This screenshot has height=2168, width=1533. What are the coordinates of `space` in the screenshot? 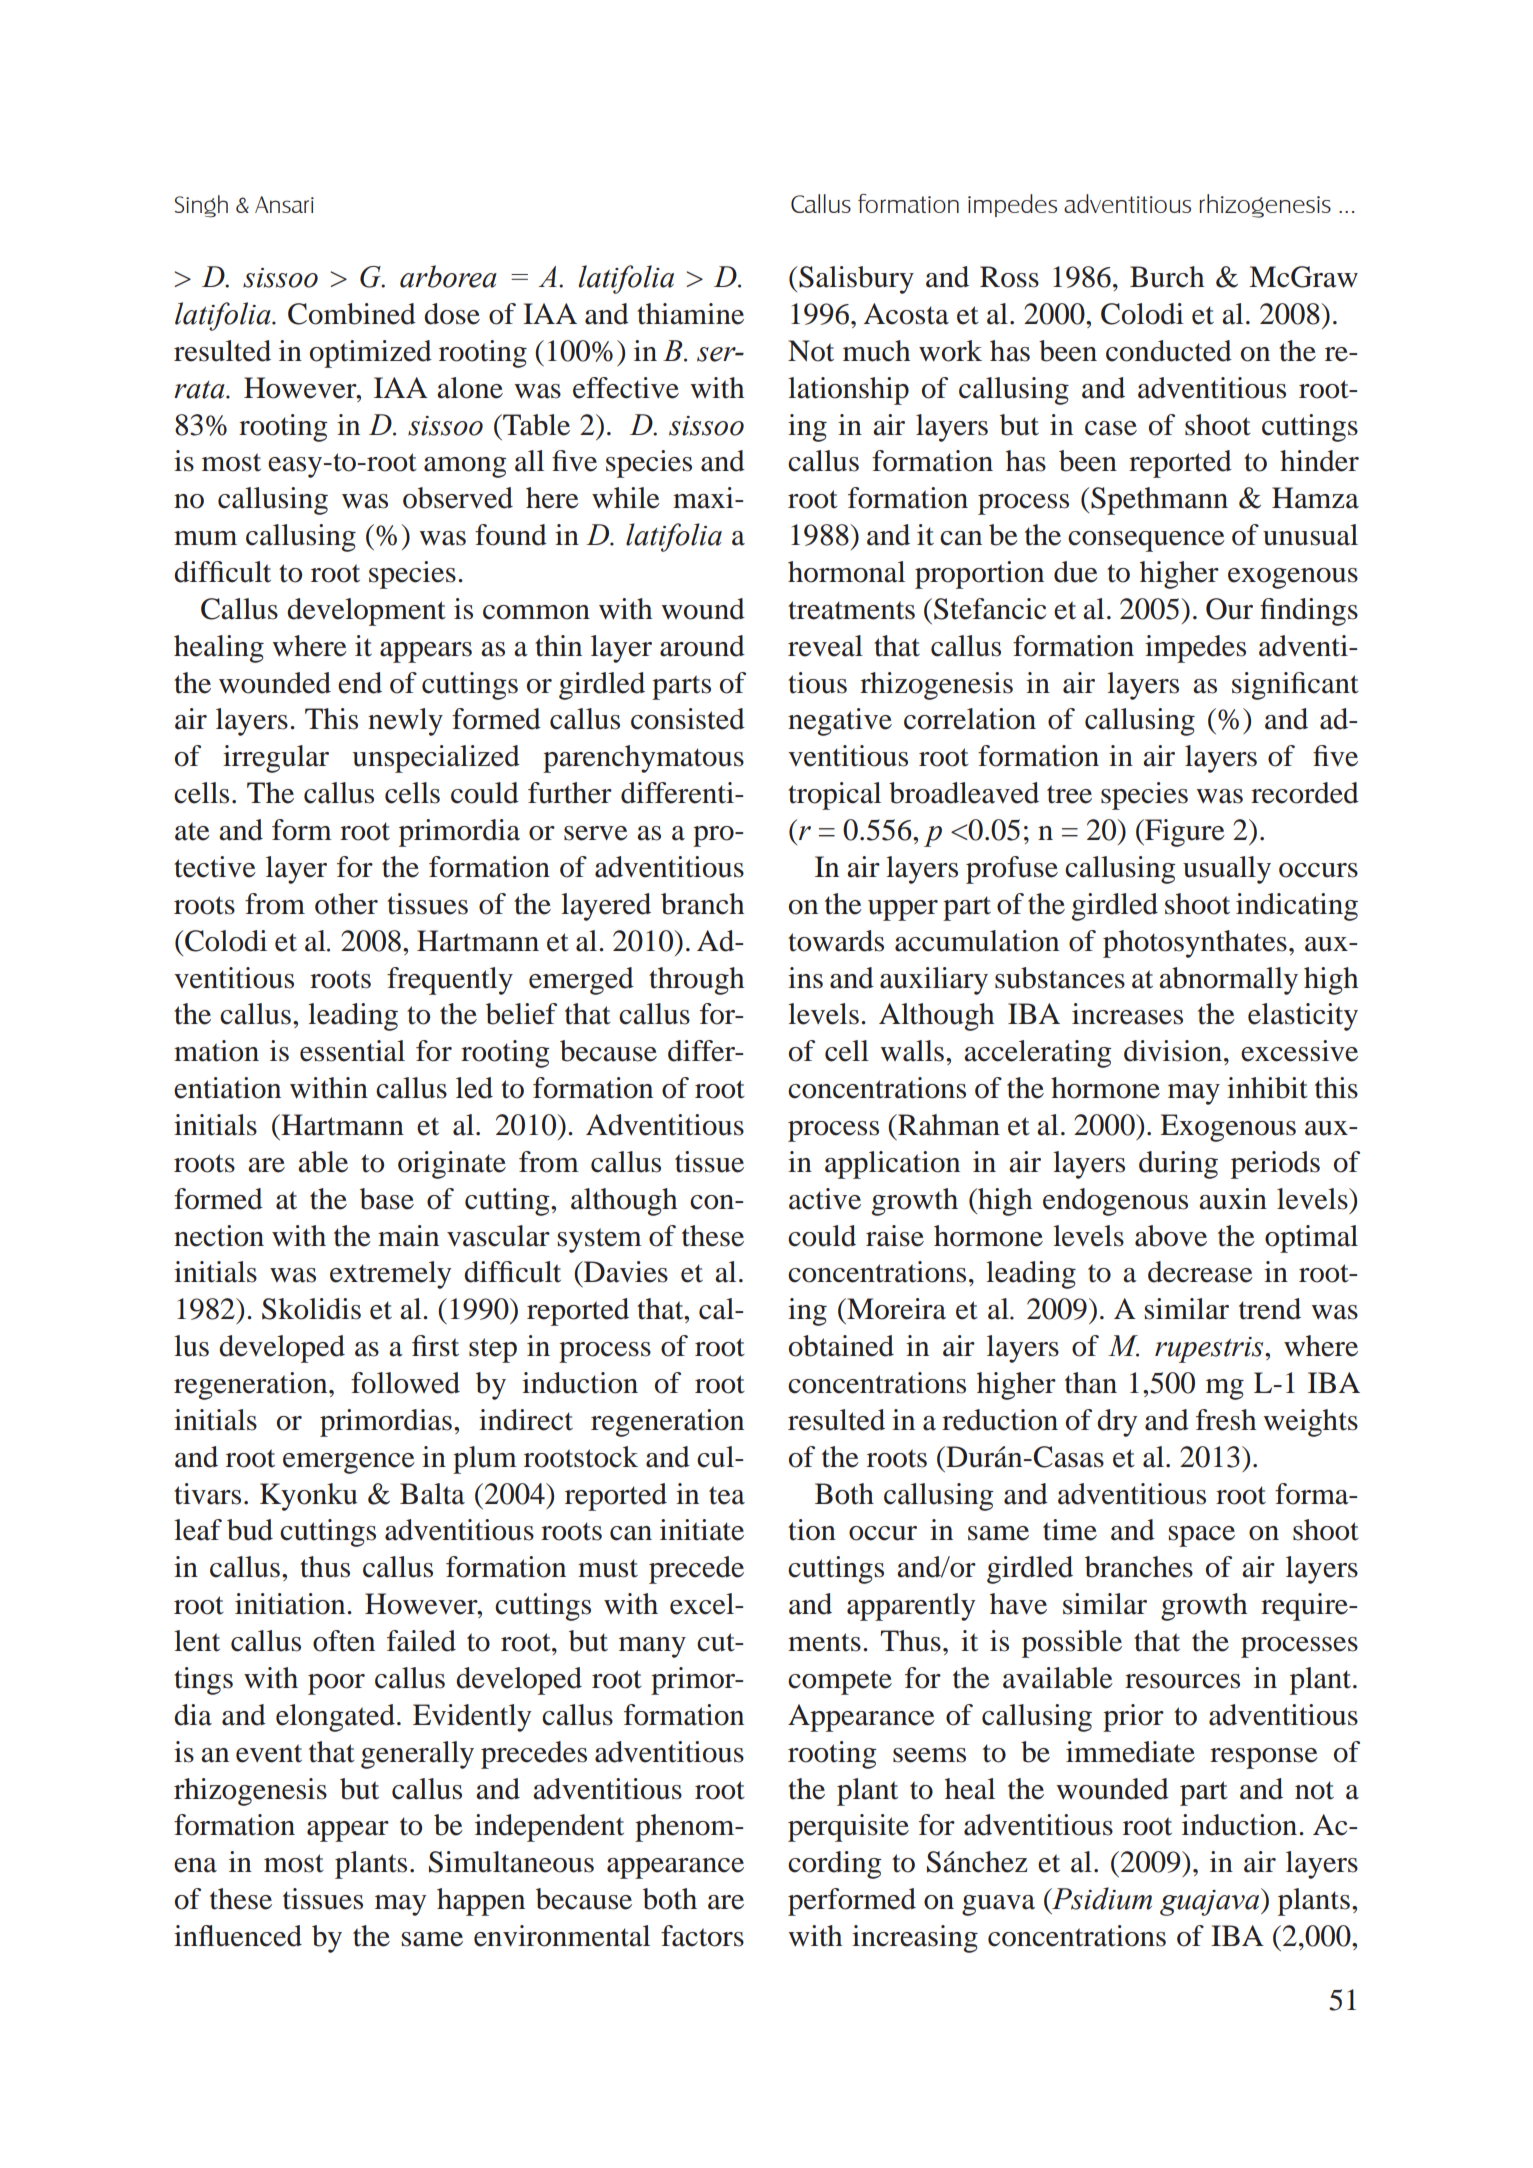 It's located at (1202, 1536).
